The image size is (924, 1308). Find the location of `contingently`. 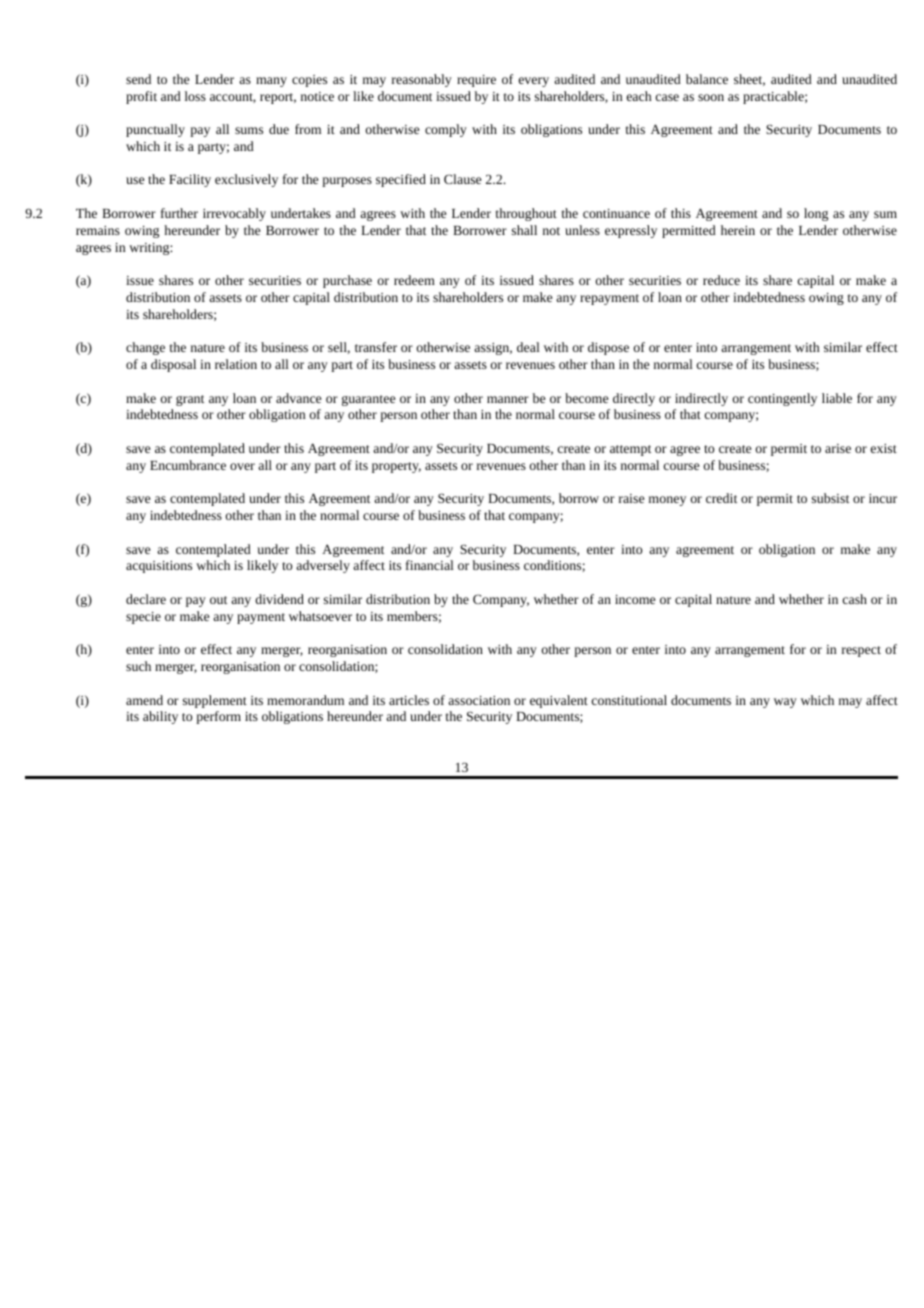

contingently is located at coordinates (782, 399).
